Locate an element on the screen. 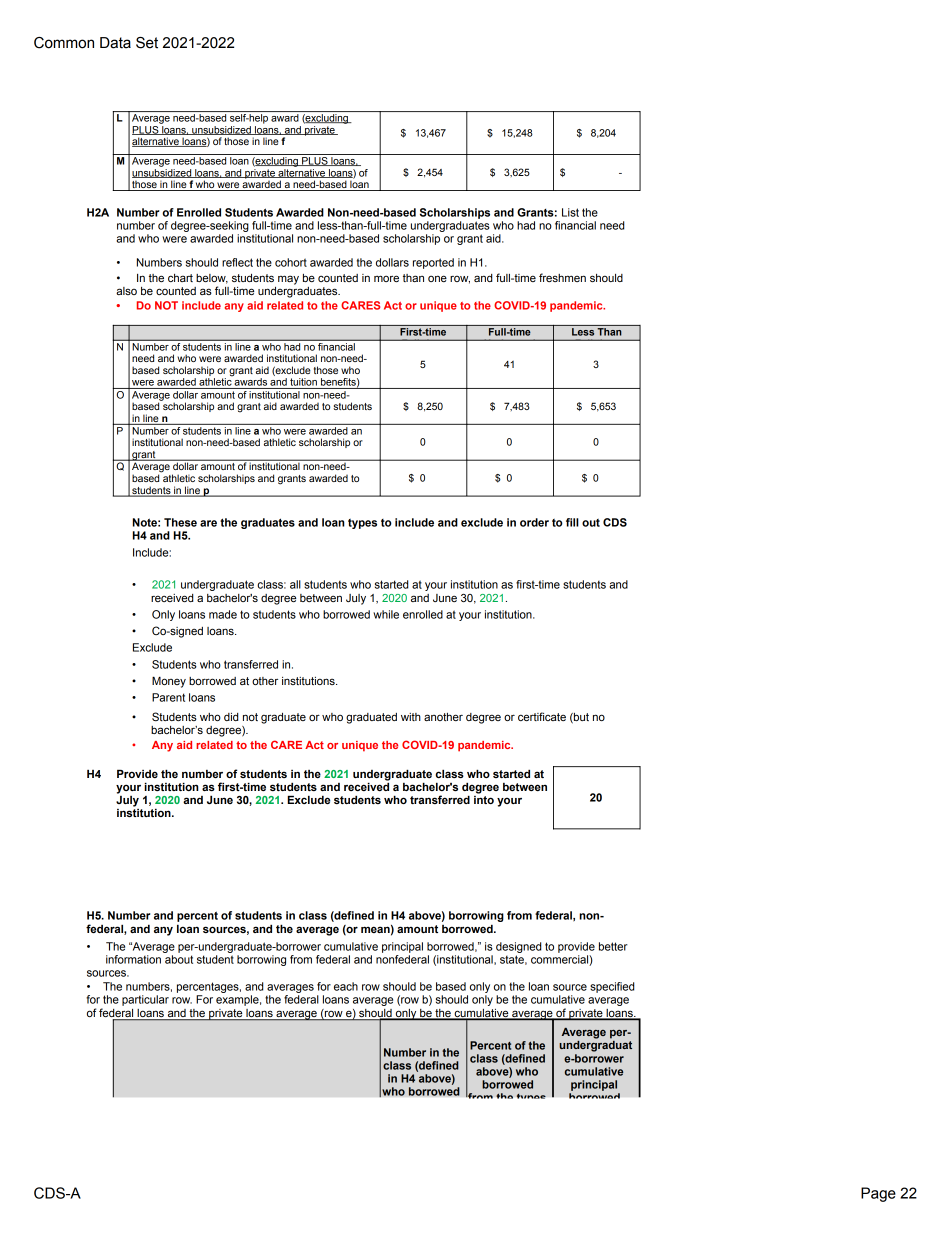 This screenshot has height=1233, width=952. with is located at coordinates (411, 717).
